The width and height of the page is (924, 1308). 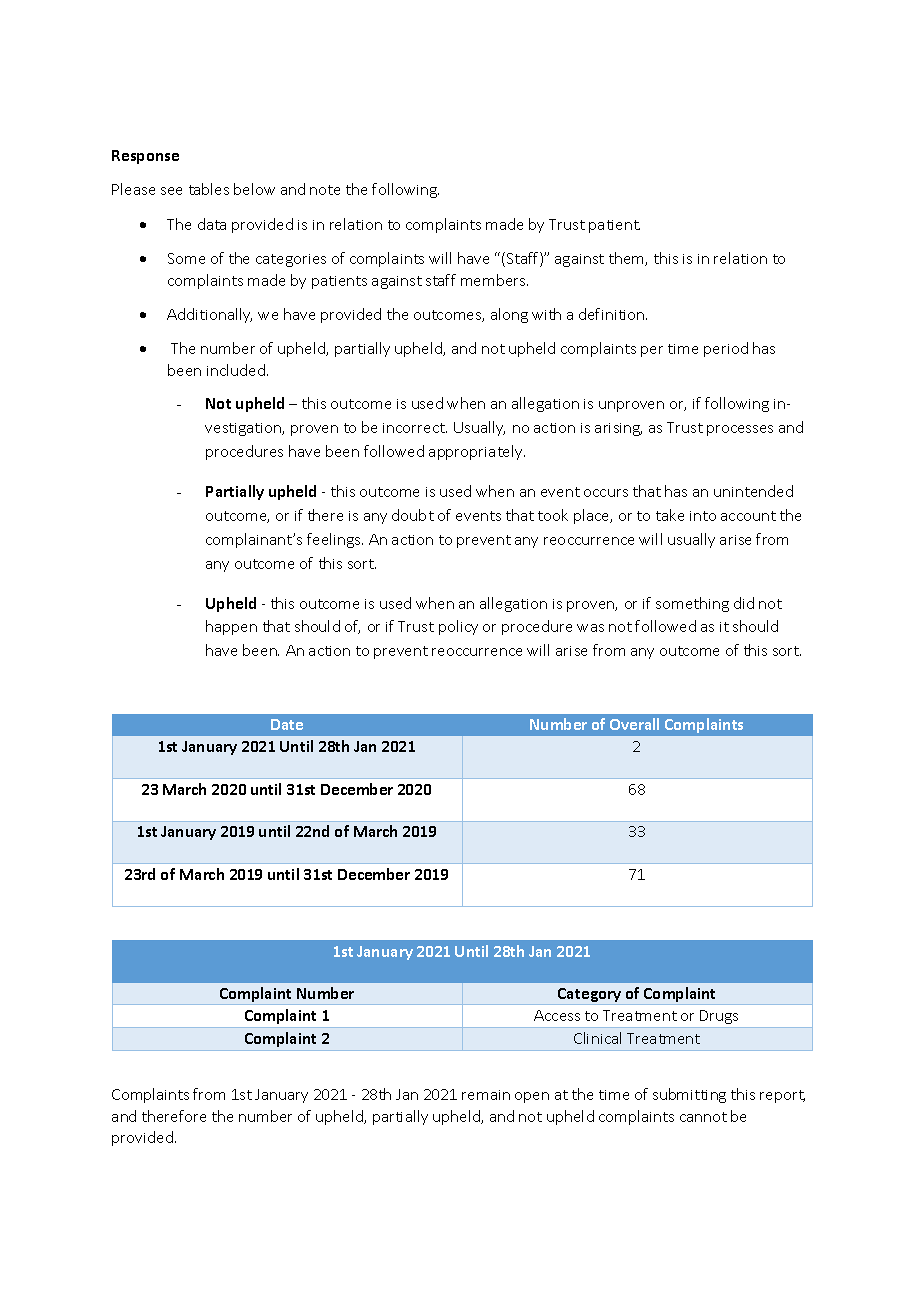 I want to click on submitting, so click(x=689, y=1095).
